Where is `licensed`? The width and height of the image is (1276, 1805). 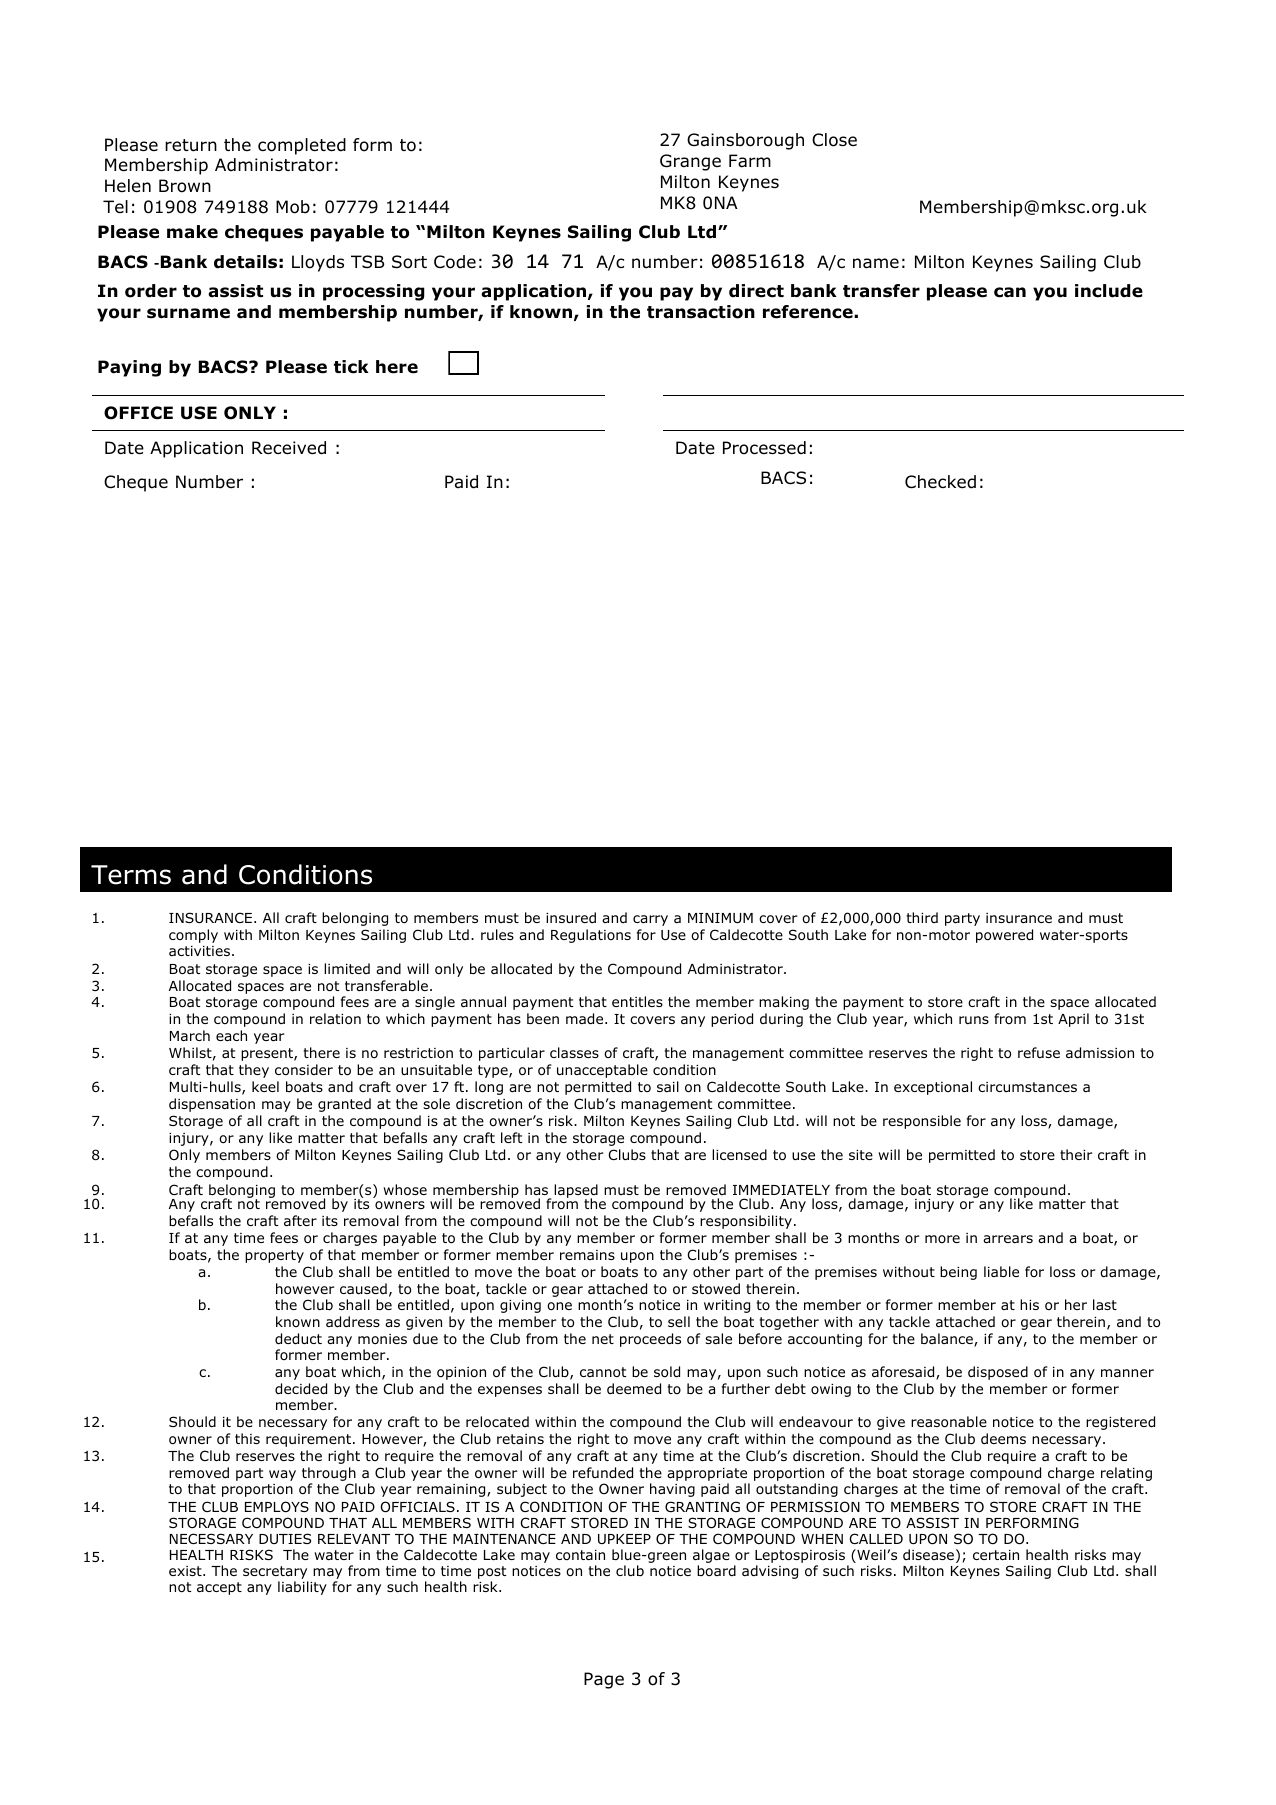
licensed is located at coordinates (739, 1154).
